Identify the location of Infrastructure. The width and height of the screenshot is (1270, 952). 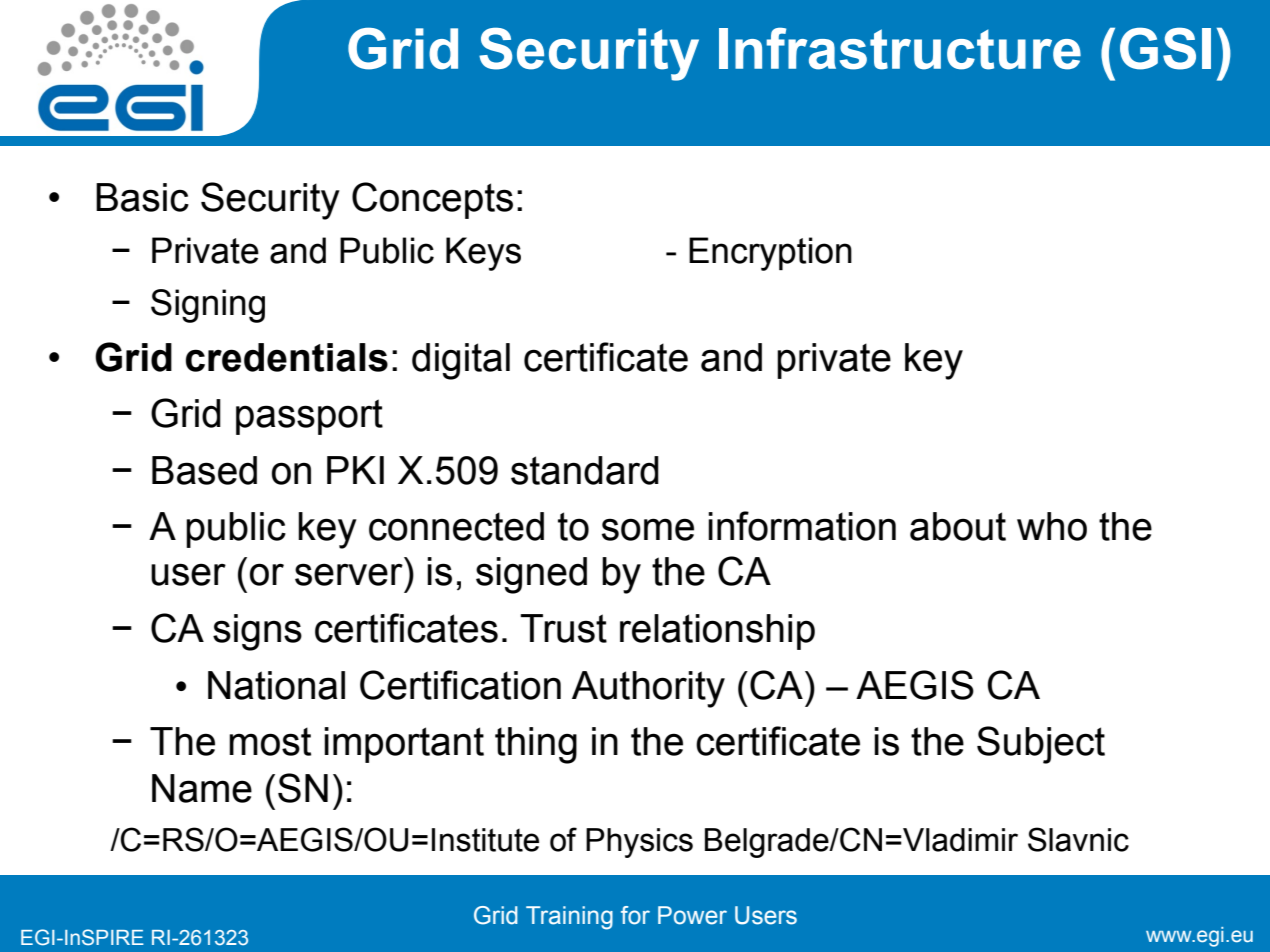
(900, 48).
